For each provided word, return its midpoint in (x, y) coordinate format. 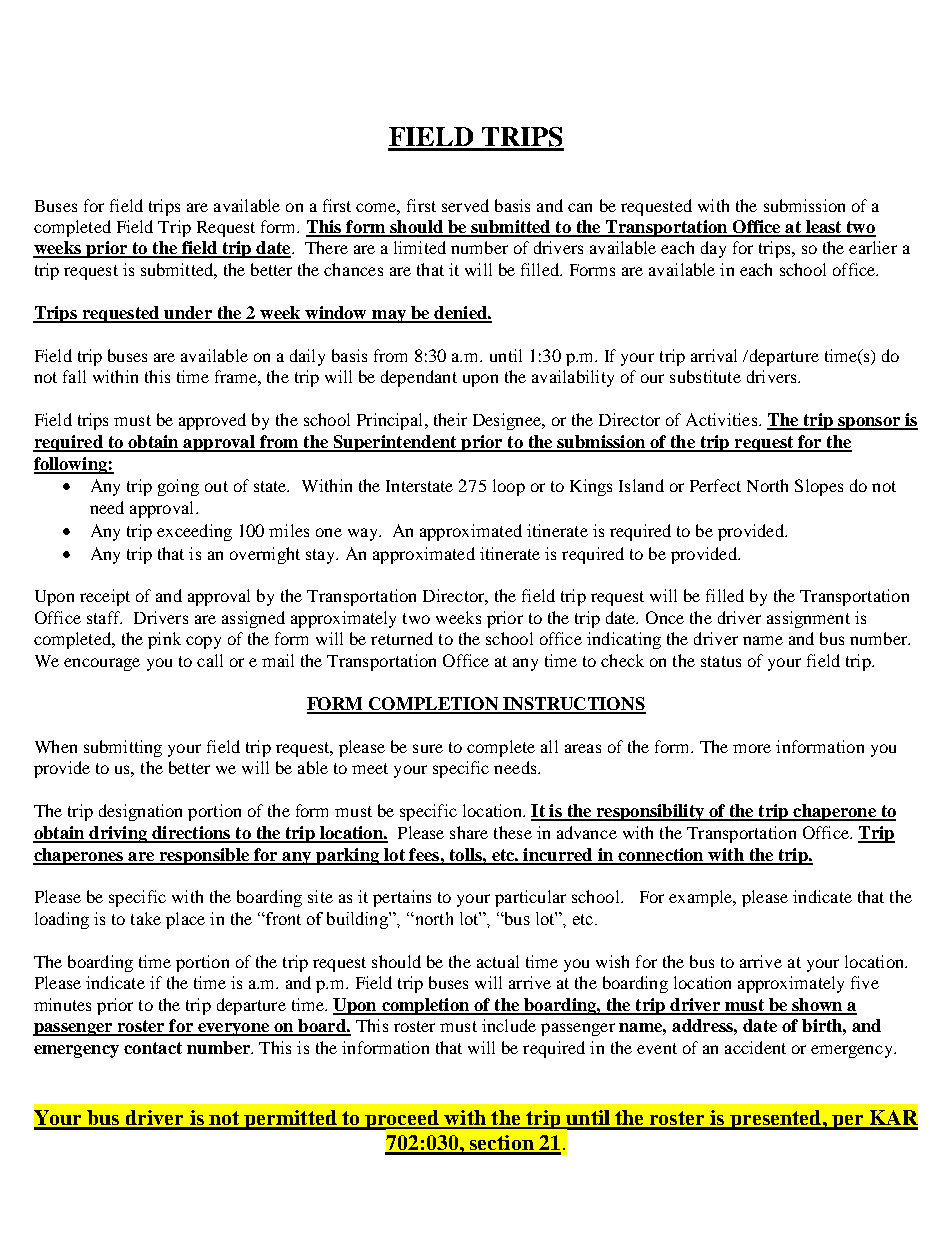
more (752, 748)
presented (776, 1120)
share (469, 832)
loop (509, 487)
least (823, 228)
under (188, 314)
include (509, 1025)
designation (140, 812)
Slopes (819, 487)
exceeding (194, 532)
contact (153, 1048)
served (465, 205)
